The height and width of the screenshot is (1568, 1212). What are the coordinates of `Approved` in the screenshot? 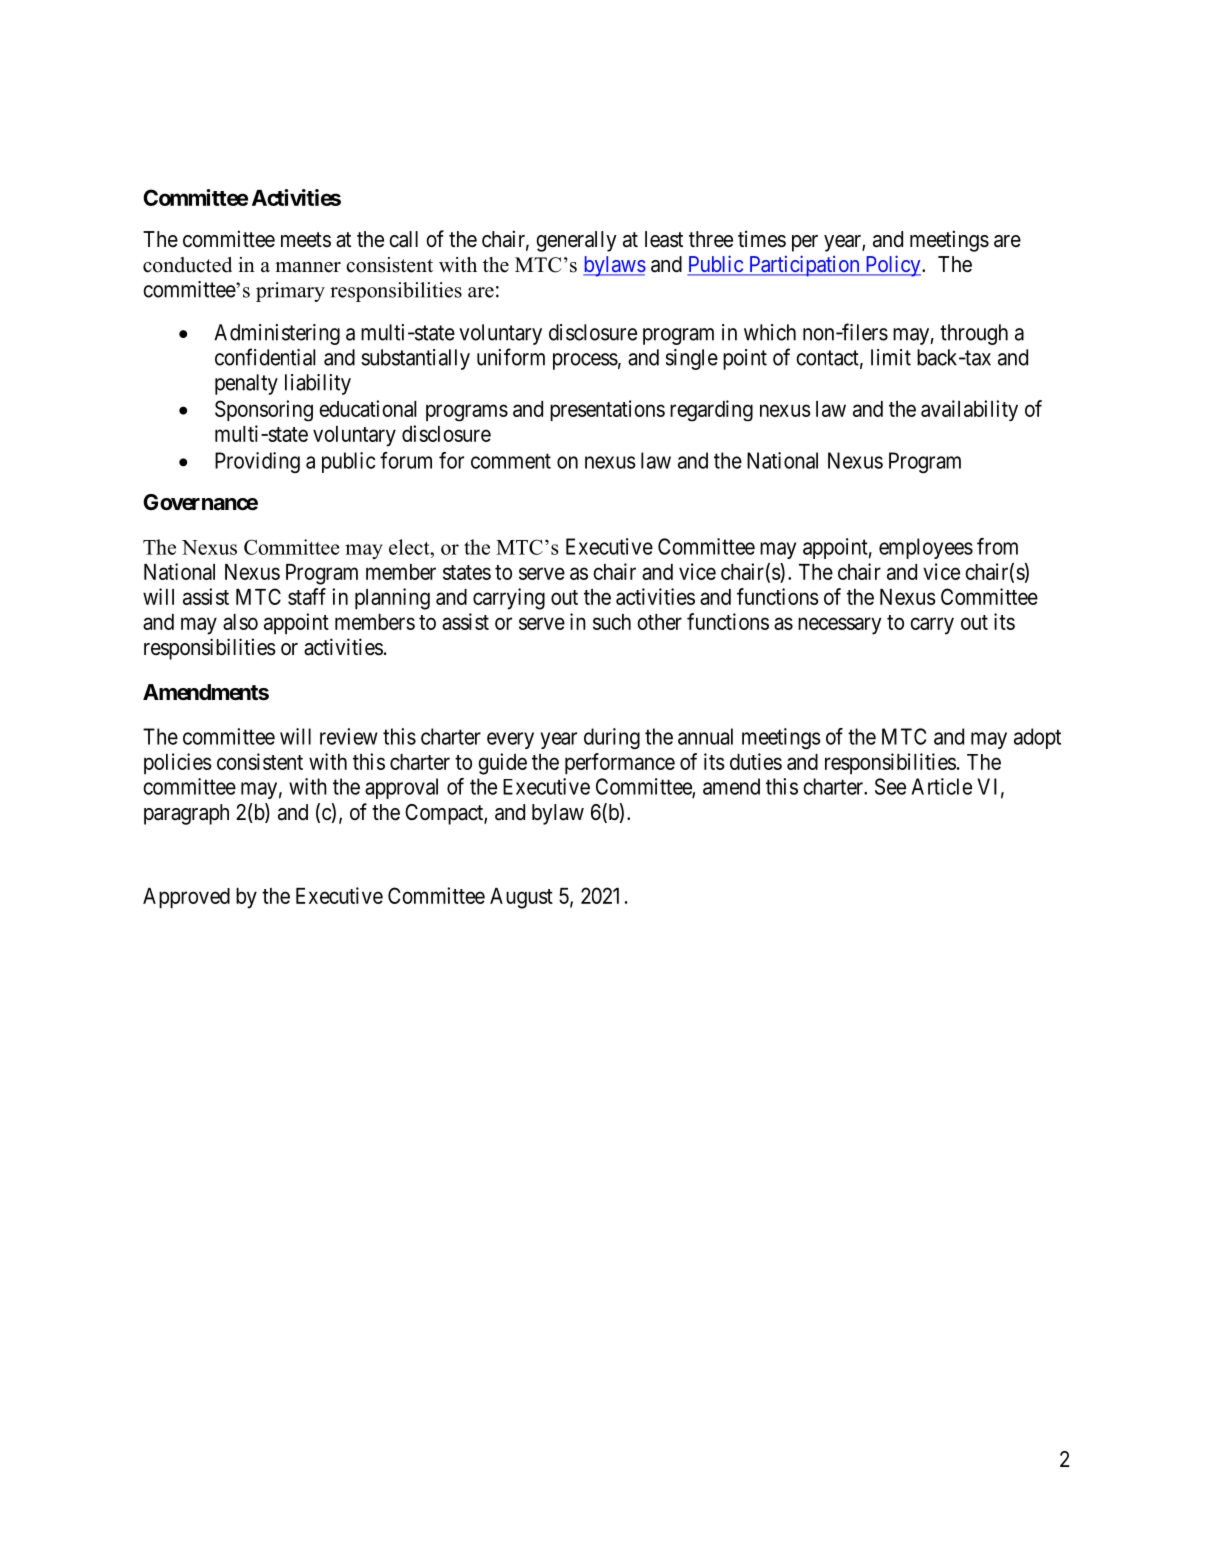 It's located at (186, 898).
